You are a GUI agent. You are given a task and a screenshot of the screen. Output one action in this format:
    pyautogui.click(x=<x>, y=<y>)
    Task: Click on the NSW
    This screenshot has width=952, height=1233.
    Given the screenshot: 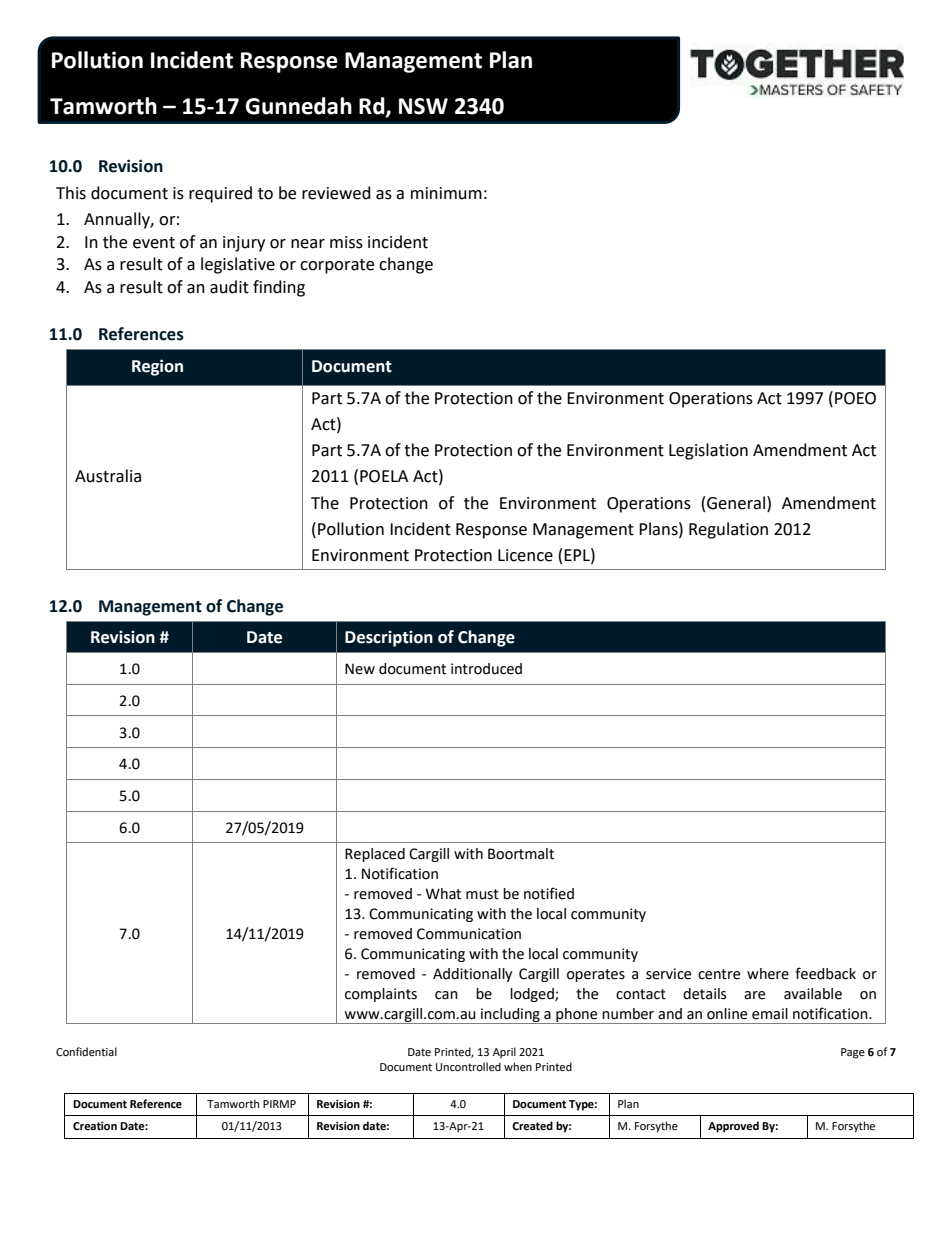 What is the action you would take?
    pyautogui.click(x=423, y=106)
